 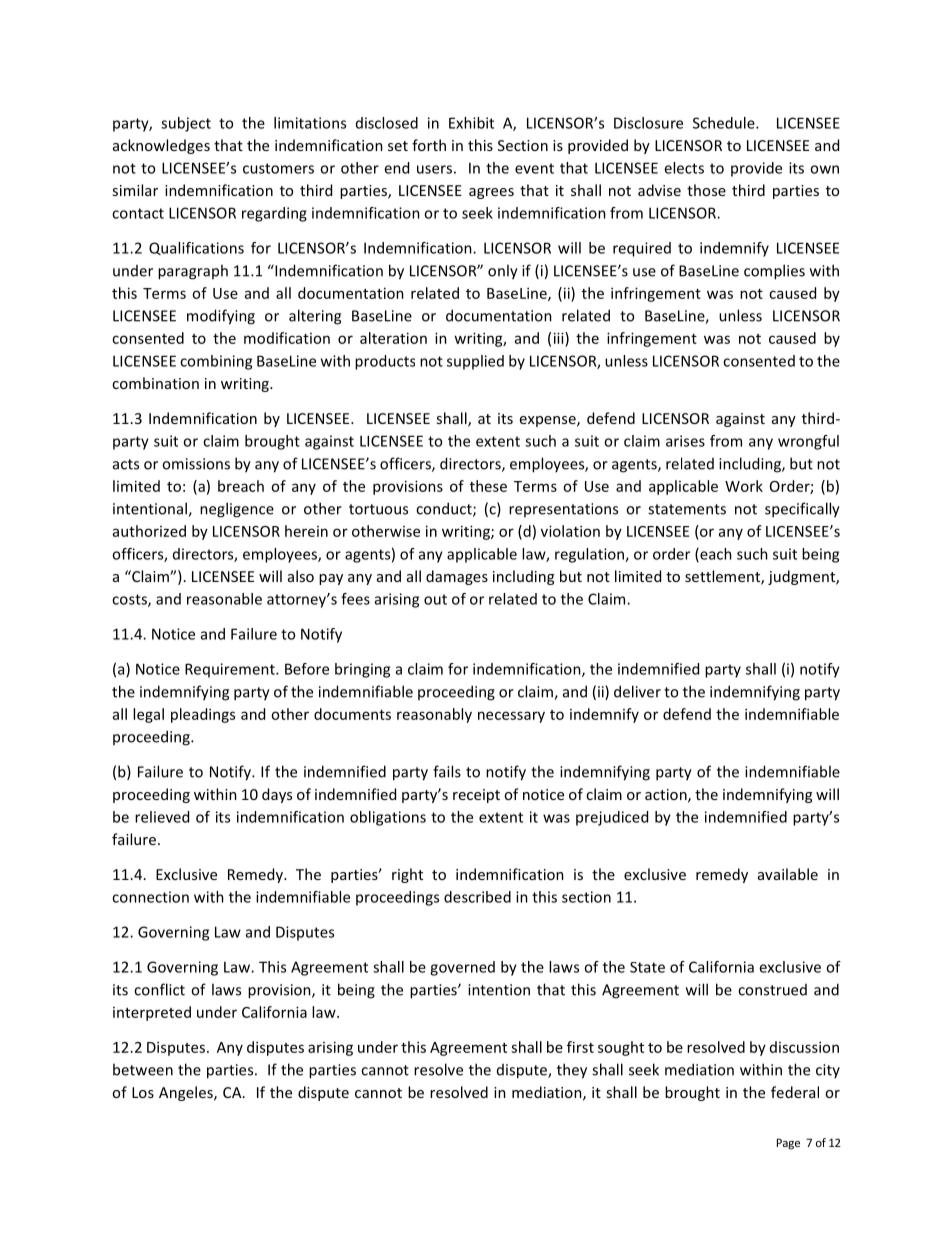 I want to click on deliver, so click(x=637, y=691).
